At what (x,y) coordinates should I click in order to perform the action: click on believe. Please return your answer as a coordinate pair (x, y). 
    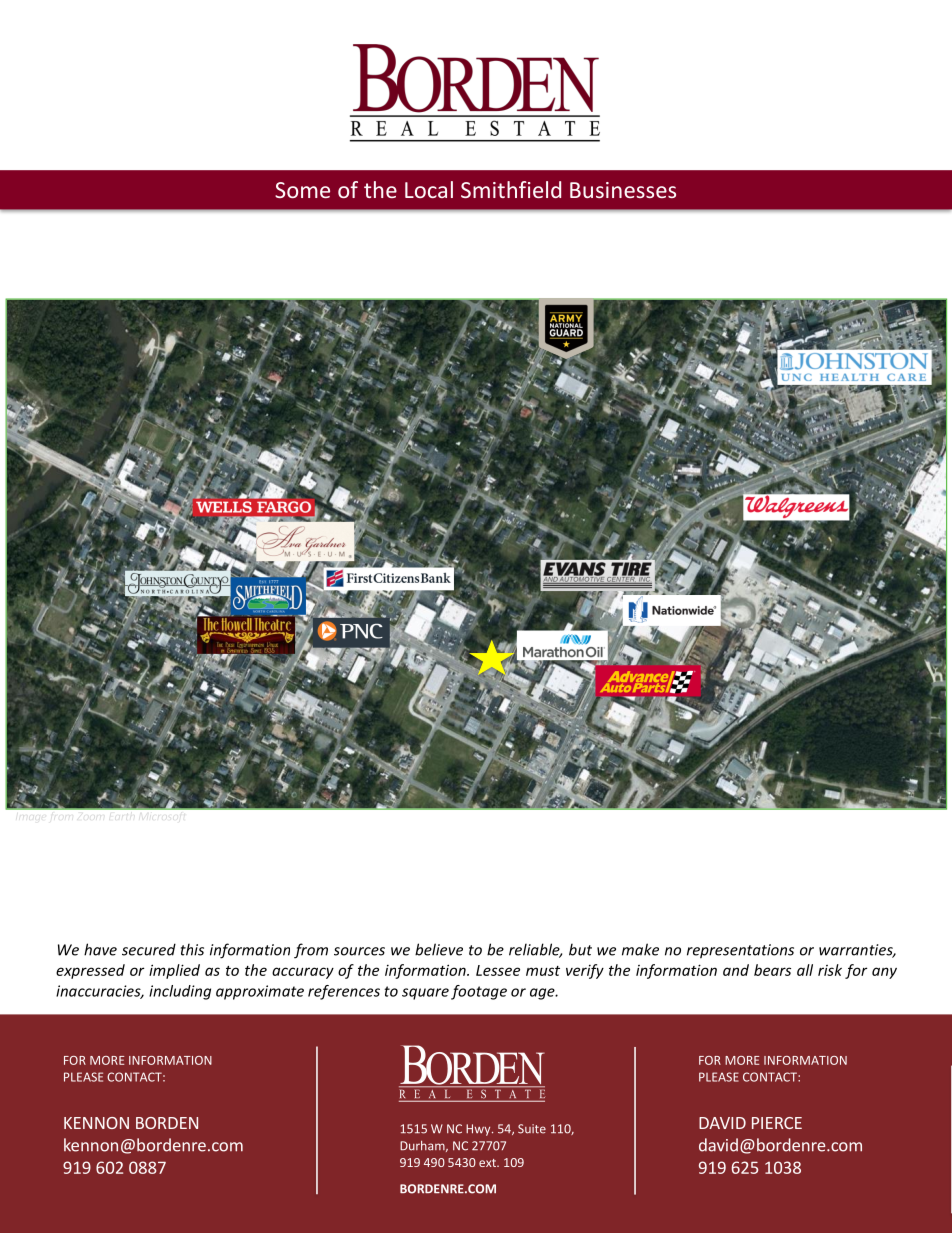
    Looking at the image, I should click on (439, 949).
